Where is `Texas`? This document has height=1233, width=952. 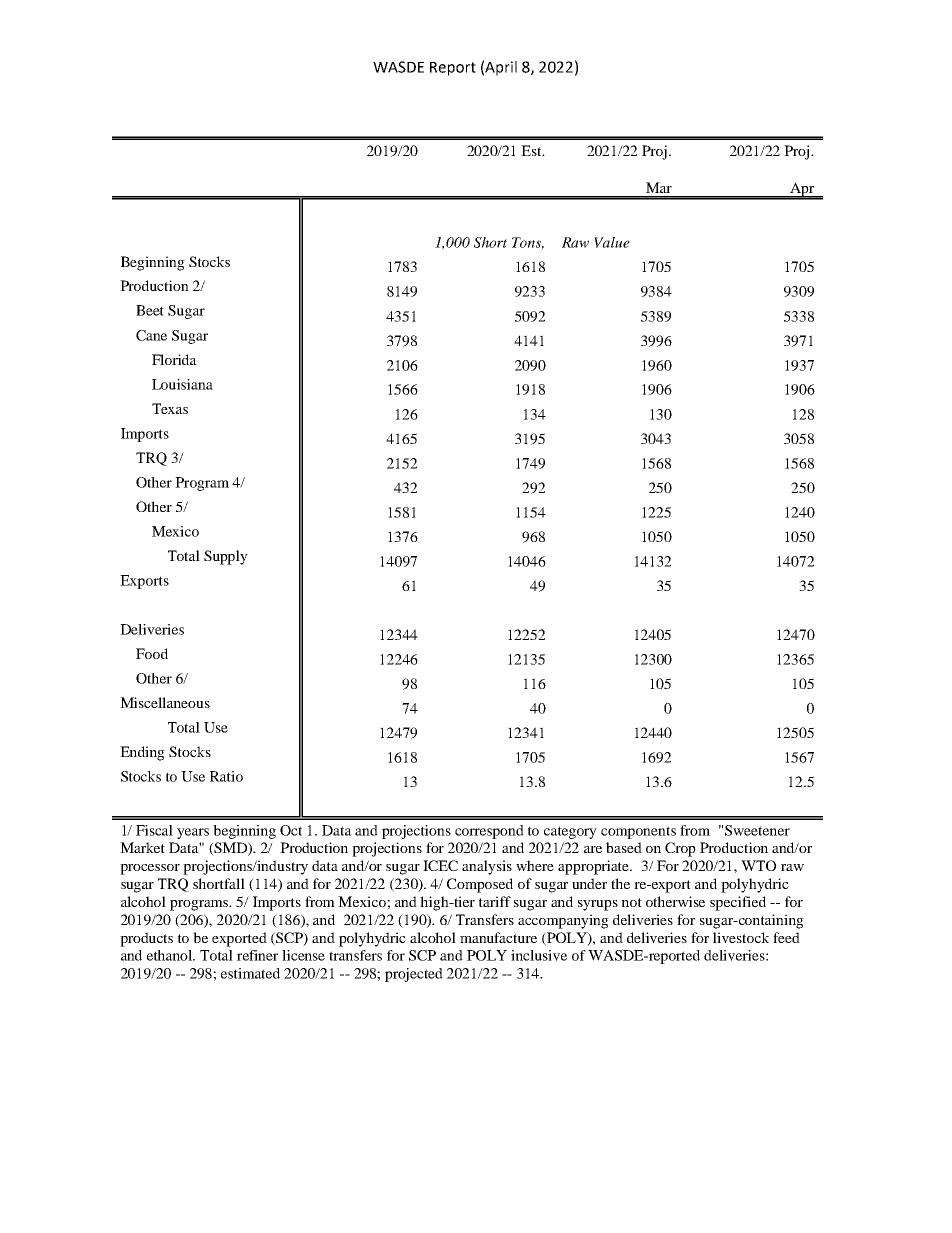
Texas is located at coordinates (170, 408).
